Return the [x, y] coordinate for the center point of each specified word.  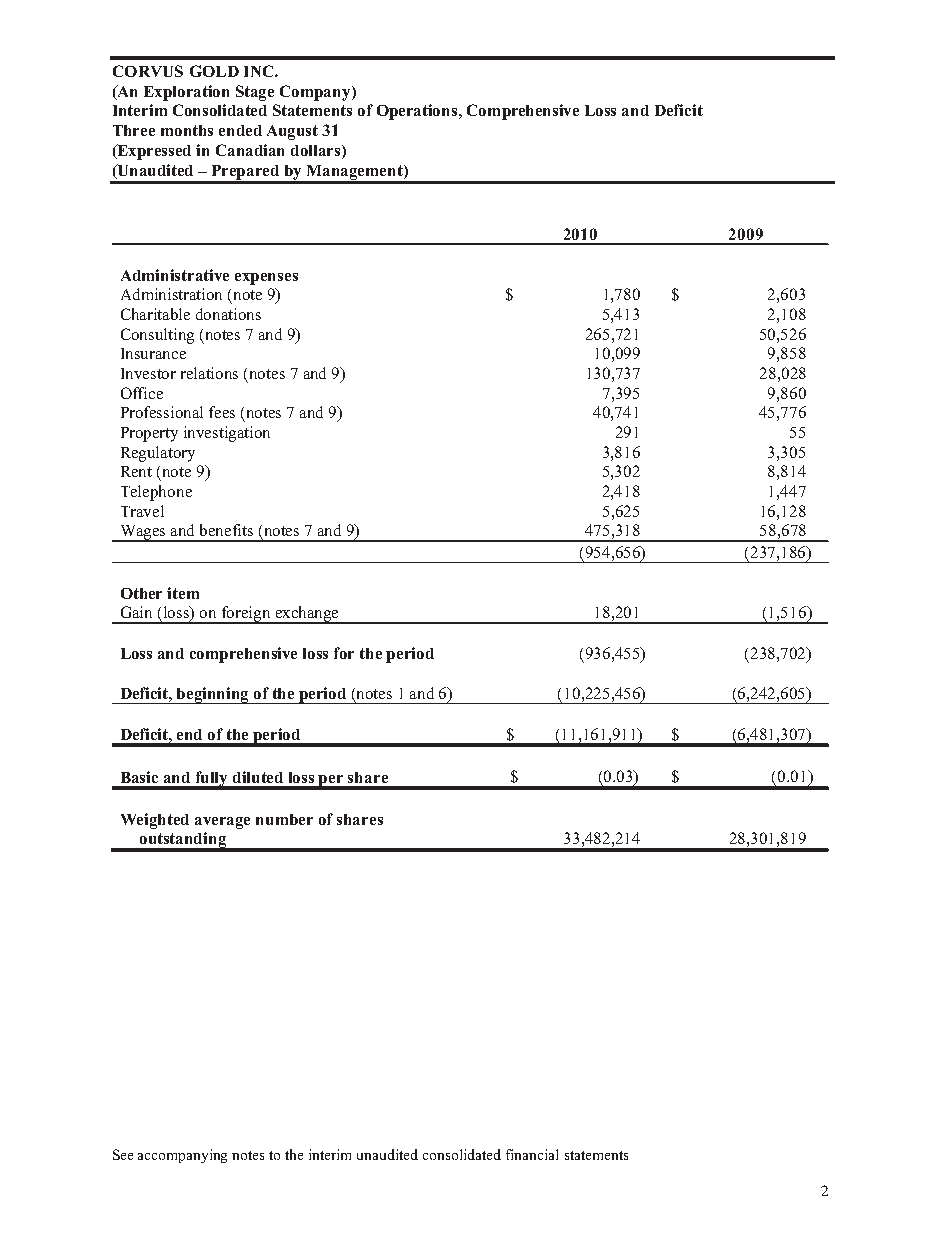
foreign [247, 615]
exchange [308, 615]
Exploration [186, 93]
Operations [418, 112]
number [284, 819]
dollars [317, 150]
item [183, 593]
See [123, 1154]
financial [532, 1154]
